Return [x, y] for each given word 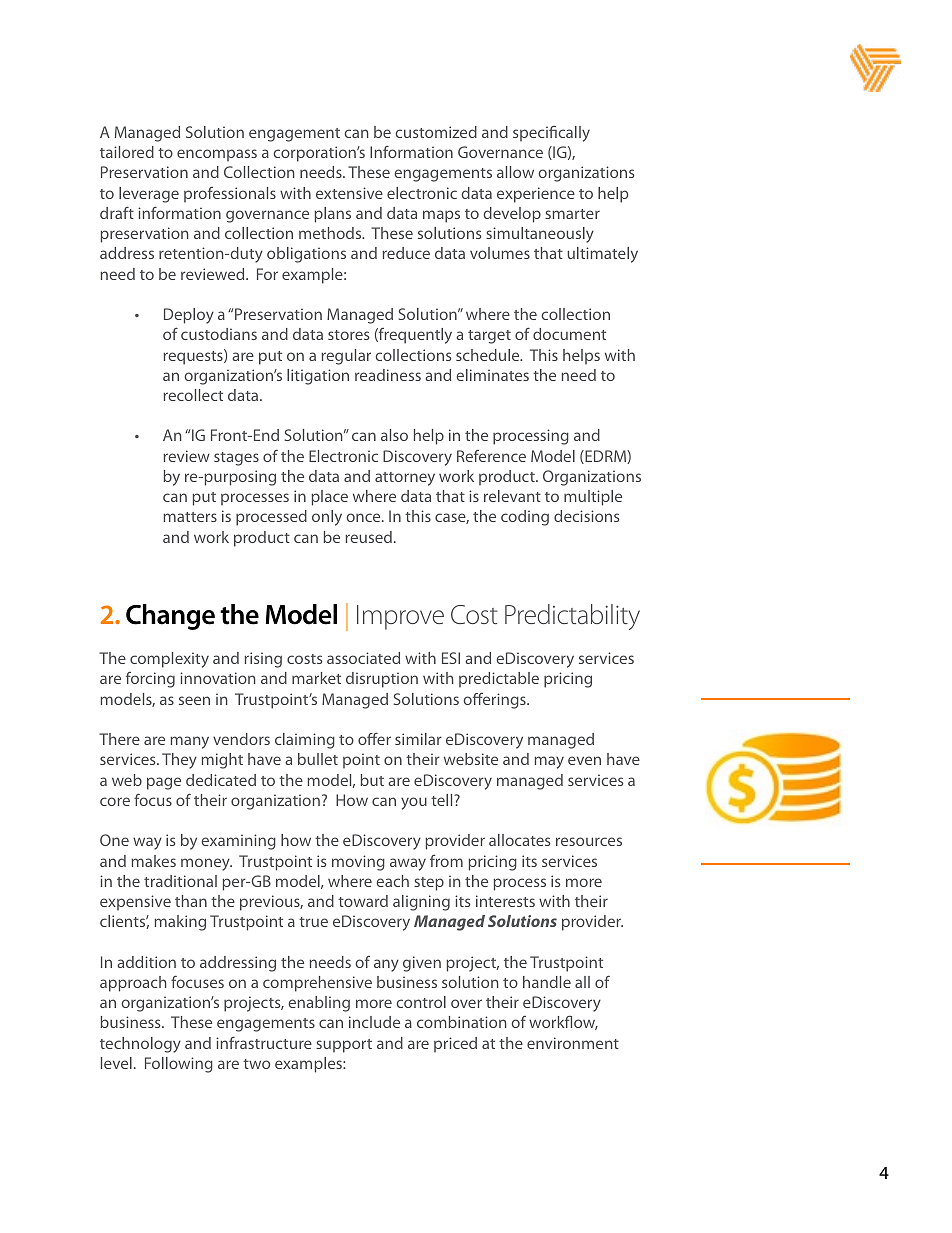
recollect [193, 395]
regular [346, 357]
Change [170, 617]
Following [179, 1065]
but [372, 780]
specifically [551, 134]
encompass [217, 155]
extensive [349, 193]
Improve [400, 617]
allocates [520, 840]
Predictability [572, 617]
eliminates [493, 375]
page [164, 783]
